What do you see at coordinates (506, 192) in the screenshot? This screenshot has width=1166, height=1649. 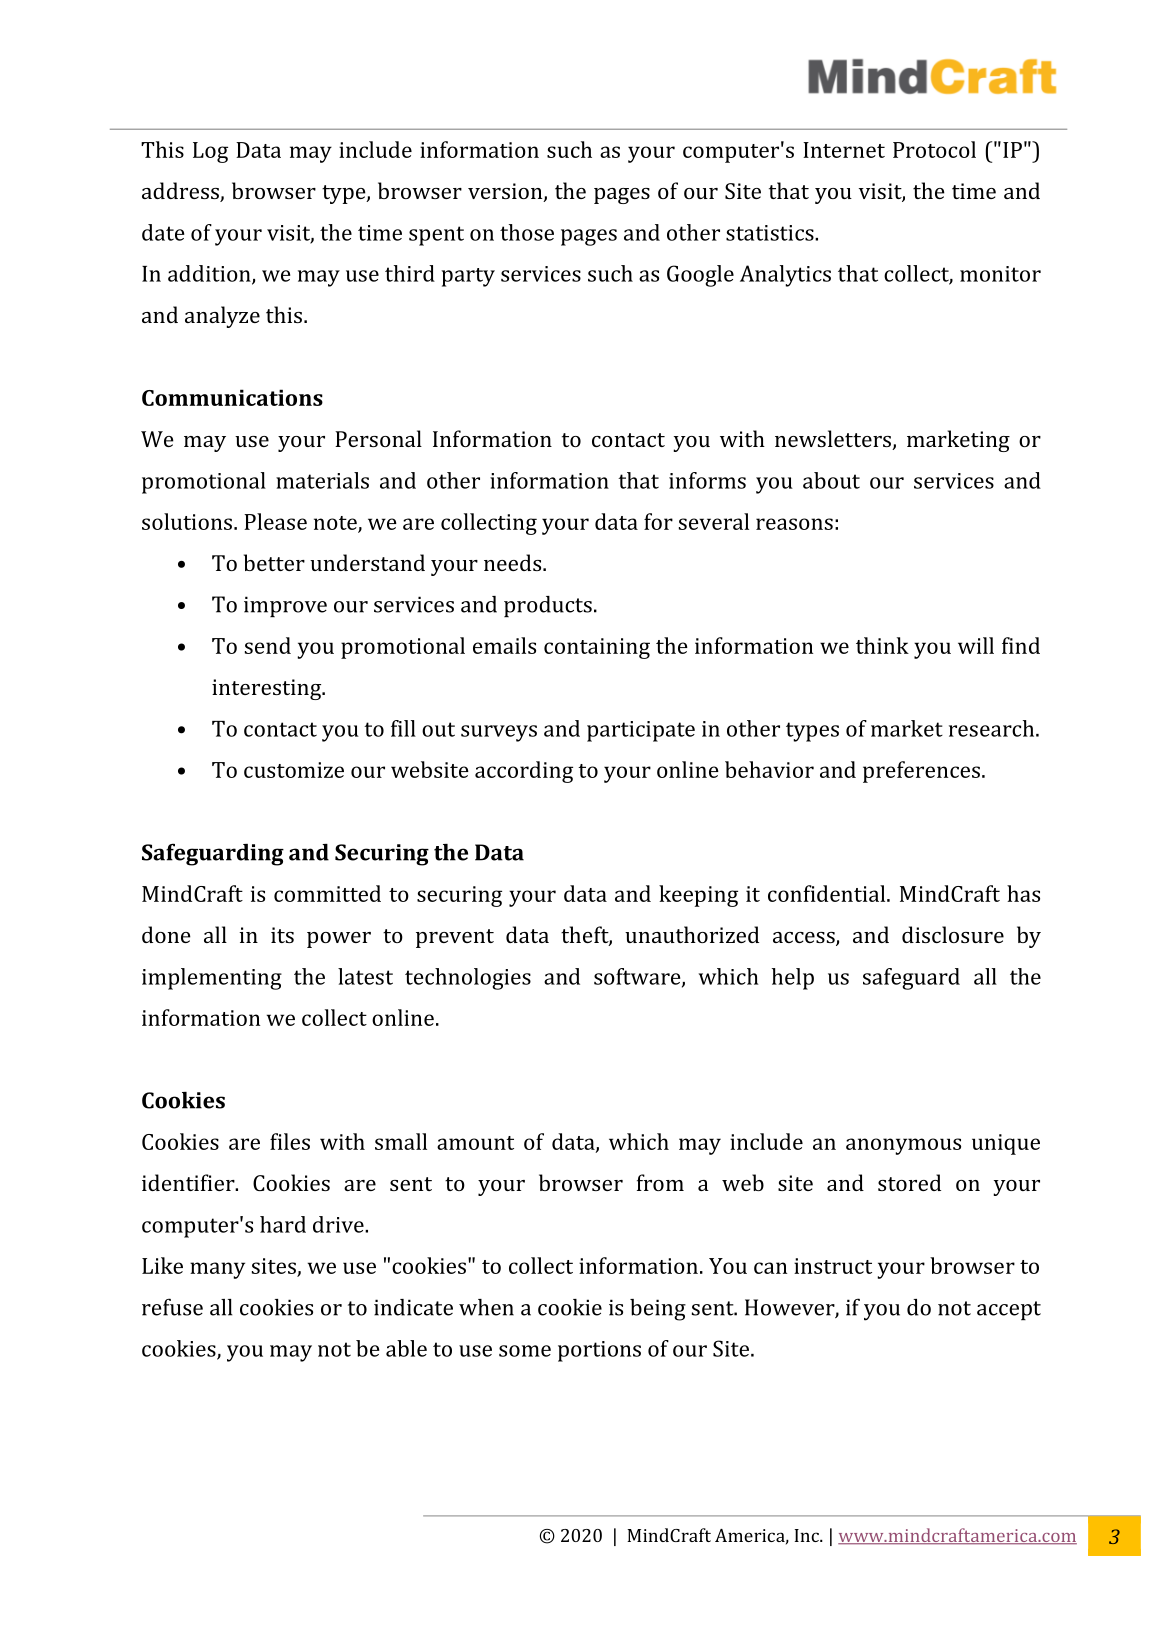 I see `version` at bounding box center [506, 192].
